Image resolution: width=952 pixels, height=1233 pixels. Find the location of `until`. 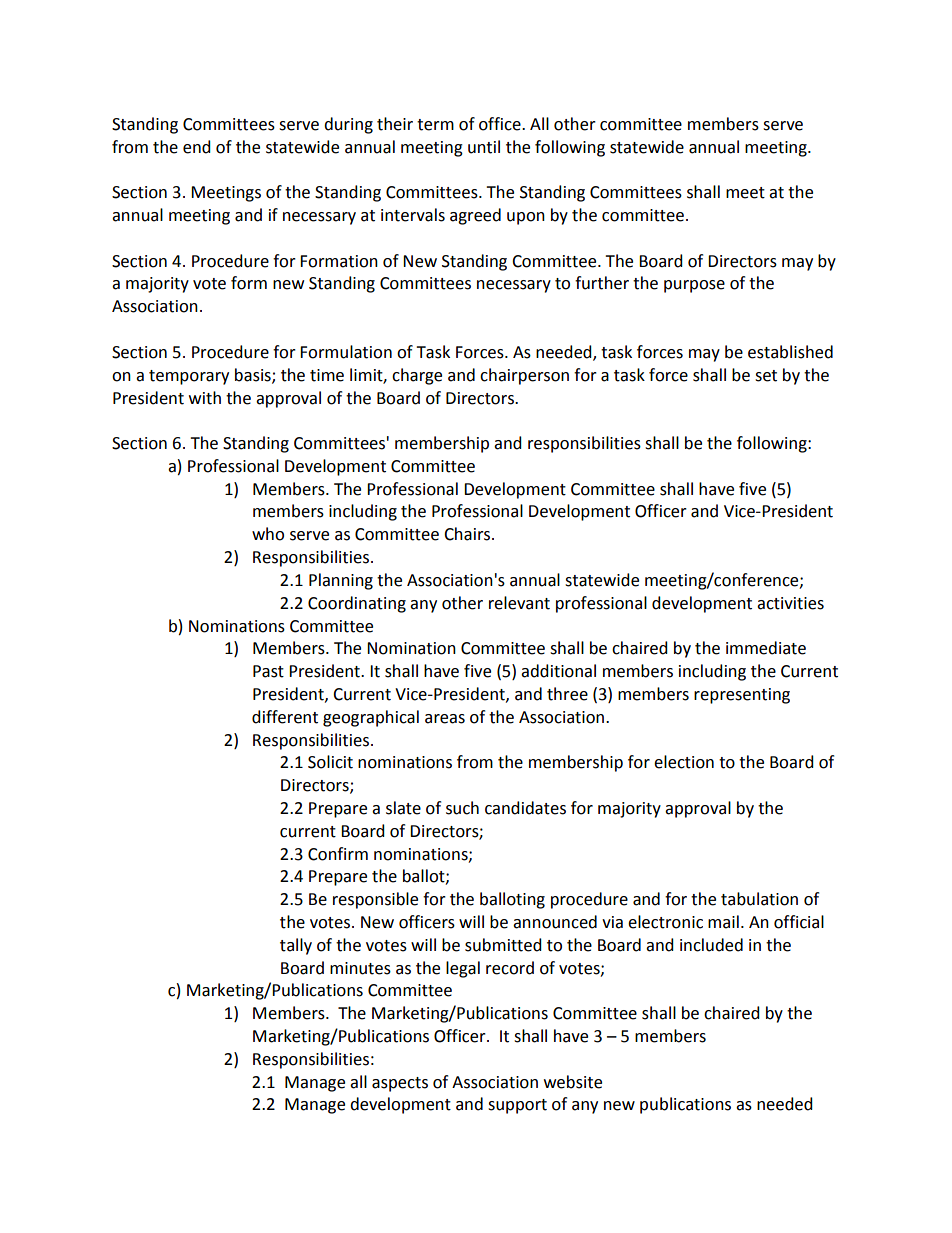

until is located at coordinates (484, 147).
